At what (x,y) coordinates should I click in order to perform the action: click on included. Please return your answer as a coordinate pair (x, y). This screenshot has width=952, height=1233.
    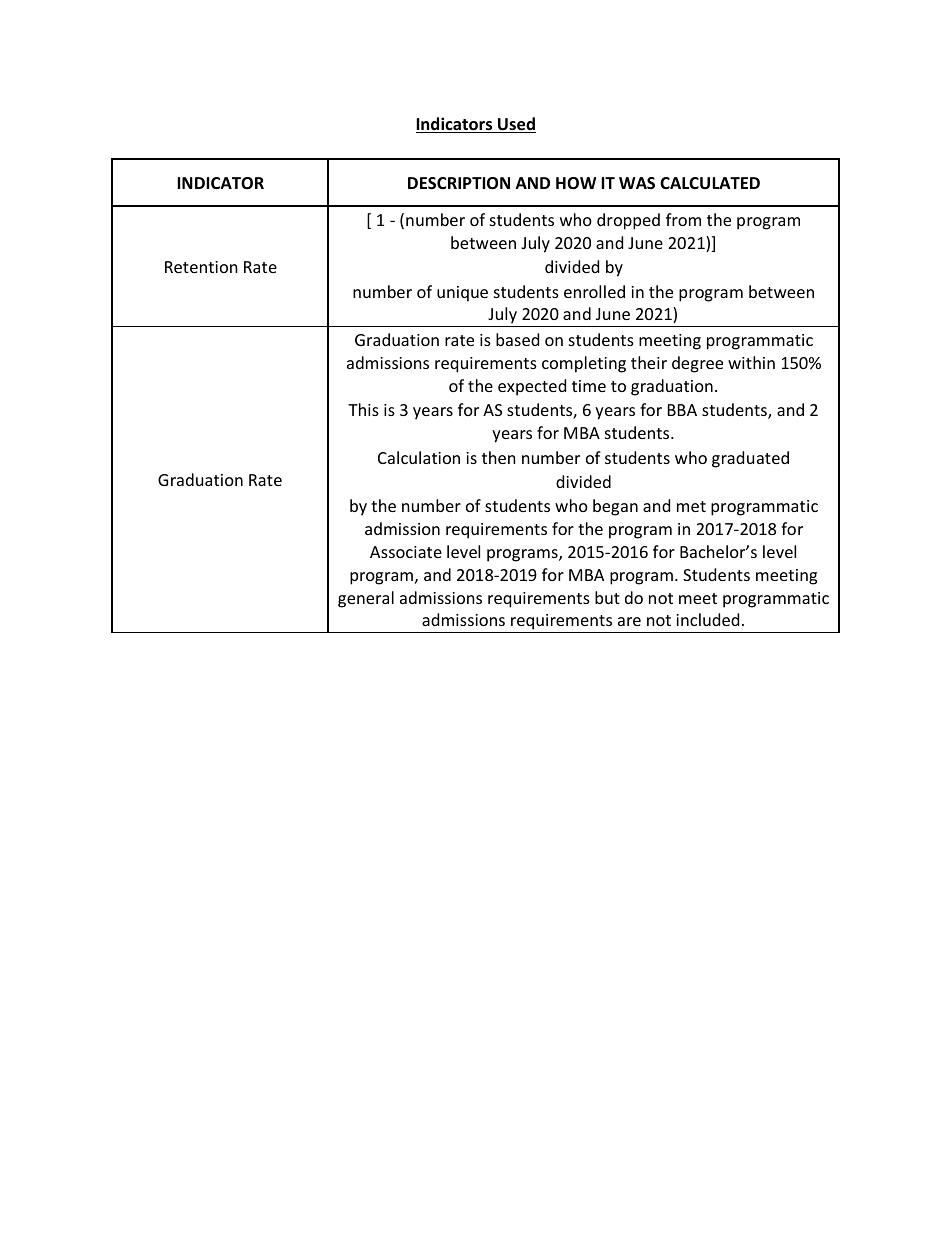
    Looking at the image, I should click on (707, 619).
